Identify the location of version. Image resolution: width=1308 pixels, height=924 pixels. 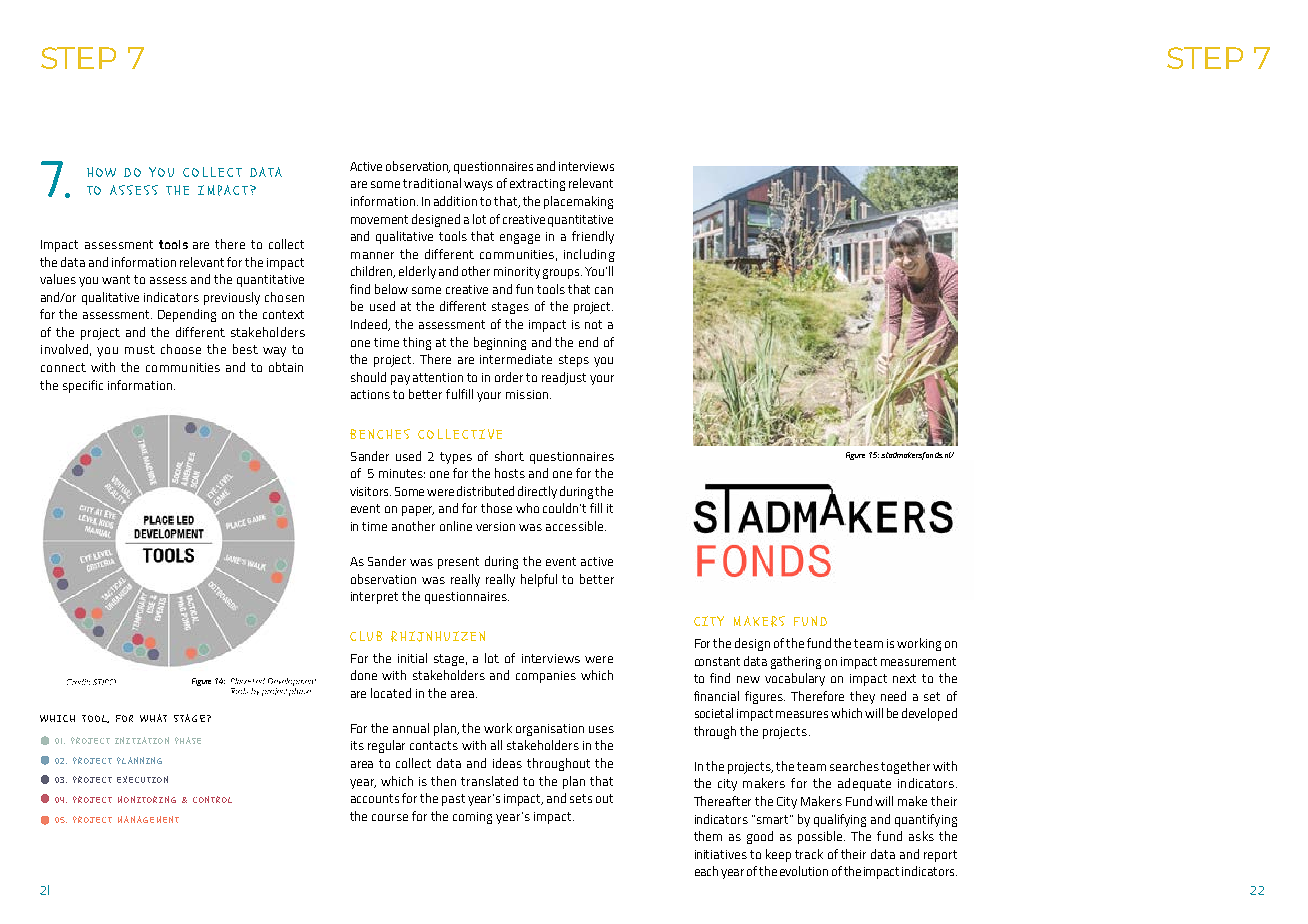
(495, 526).
